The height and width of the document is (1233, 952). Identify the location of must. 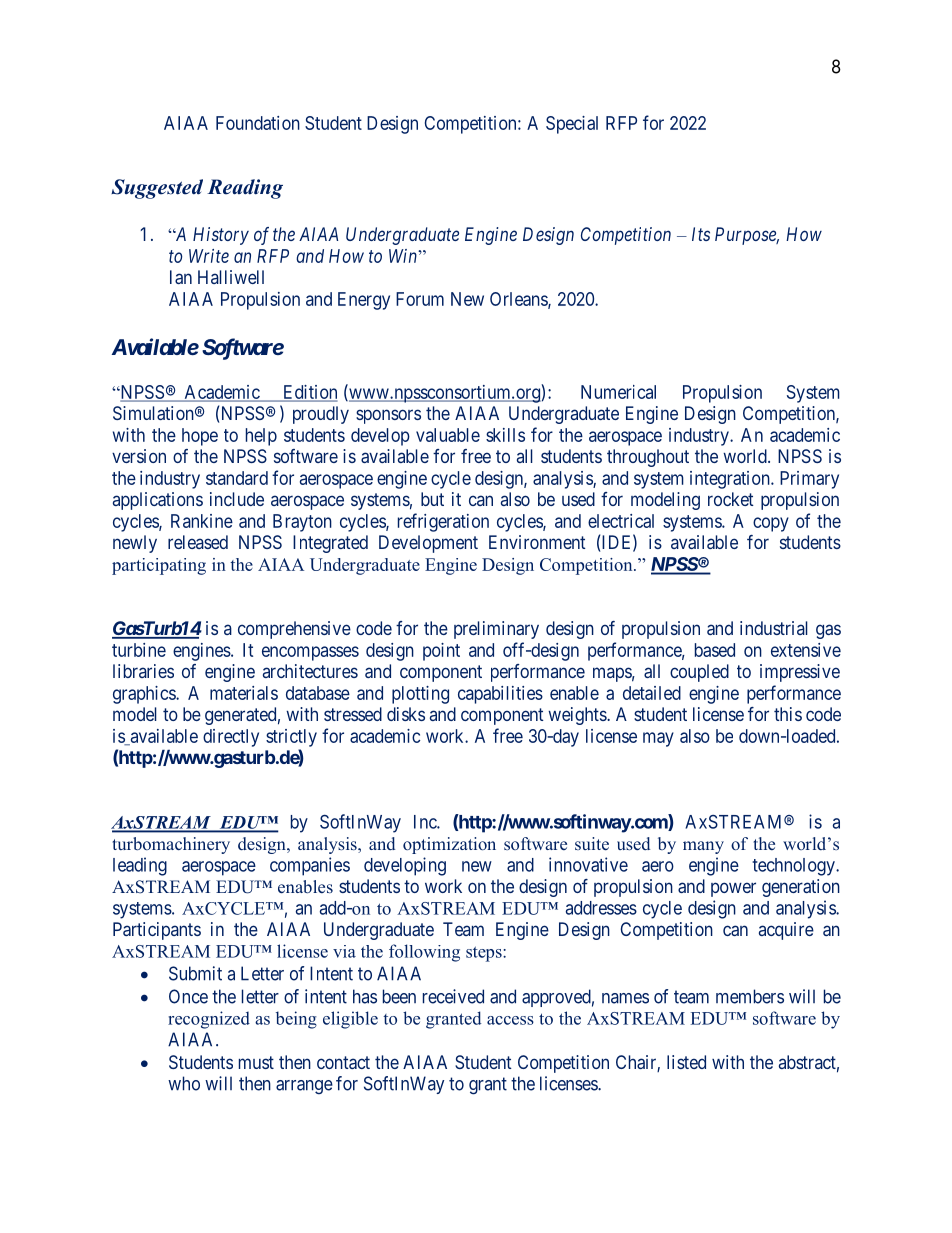
(256, 1062).
